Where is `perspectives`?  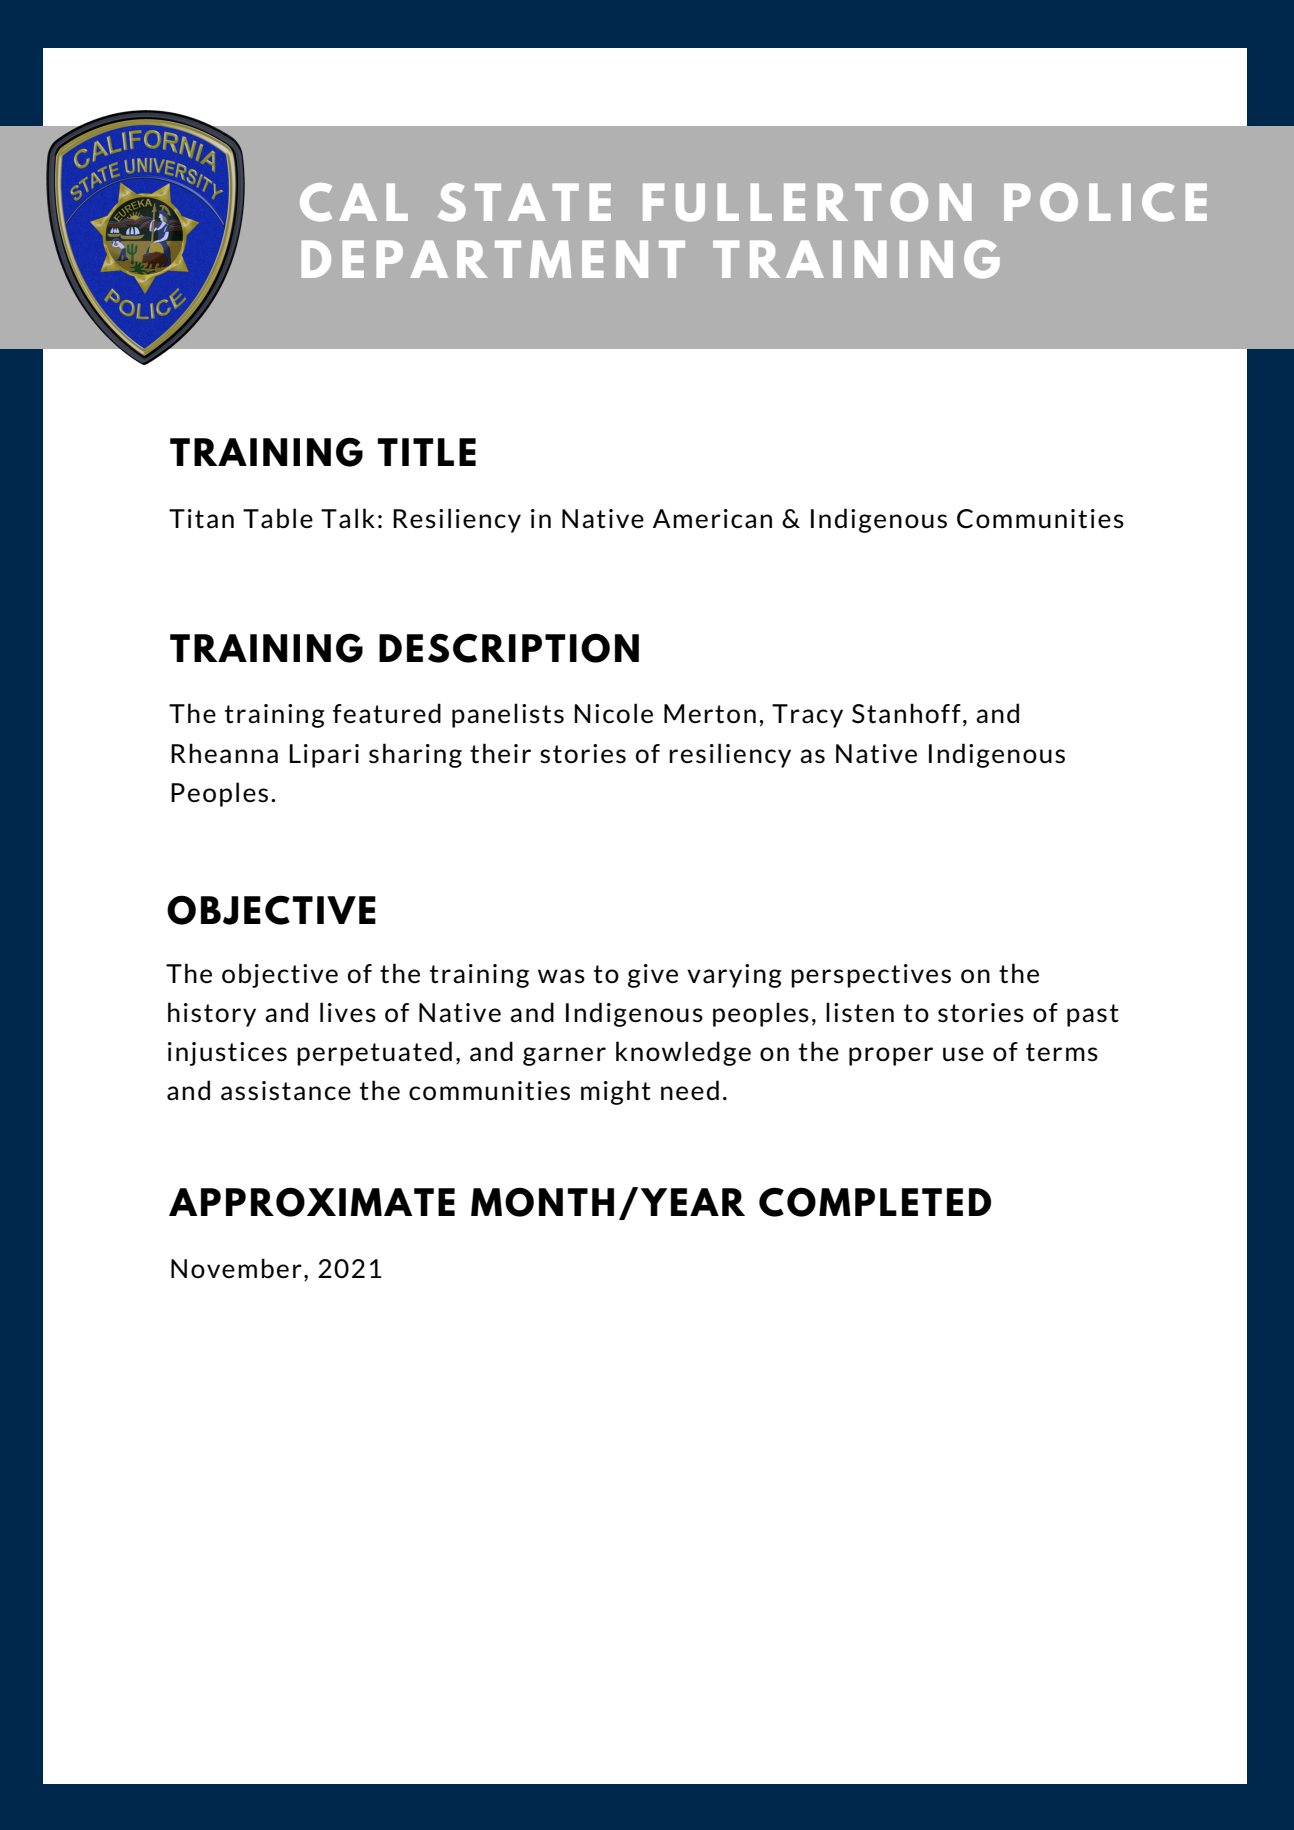 perspectives is located at coordinates (871, 976).
